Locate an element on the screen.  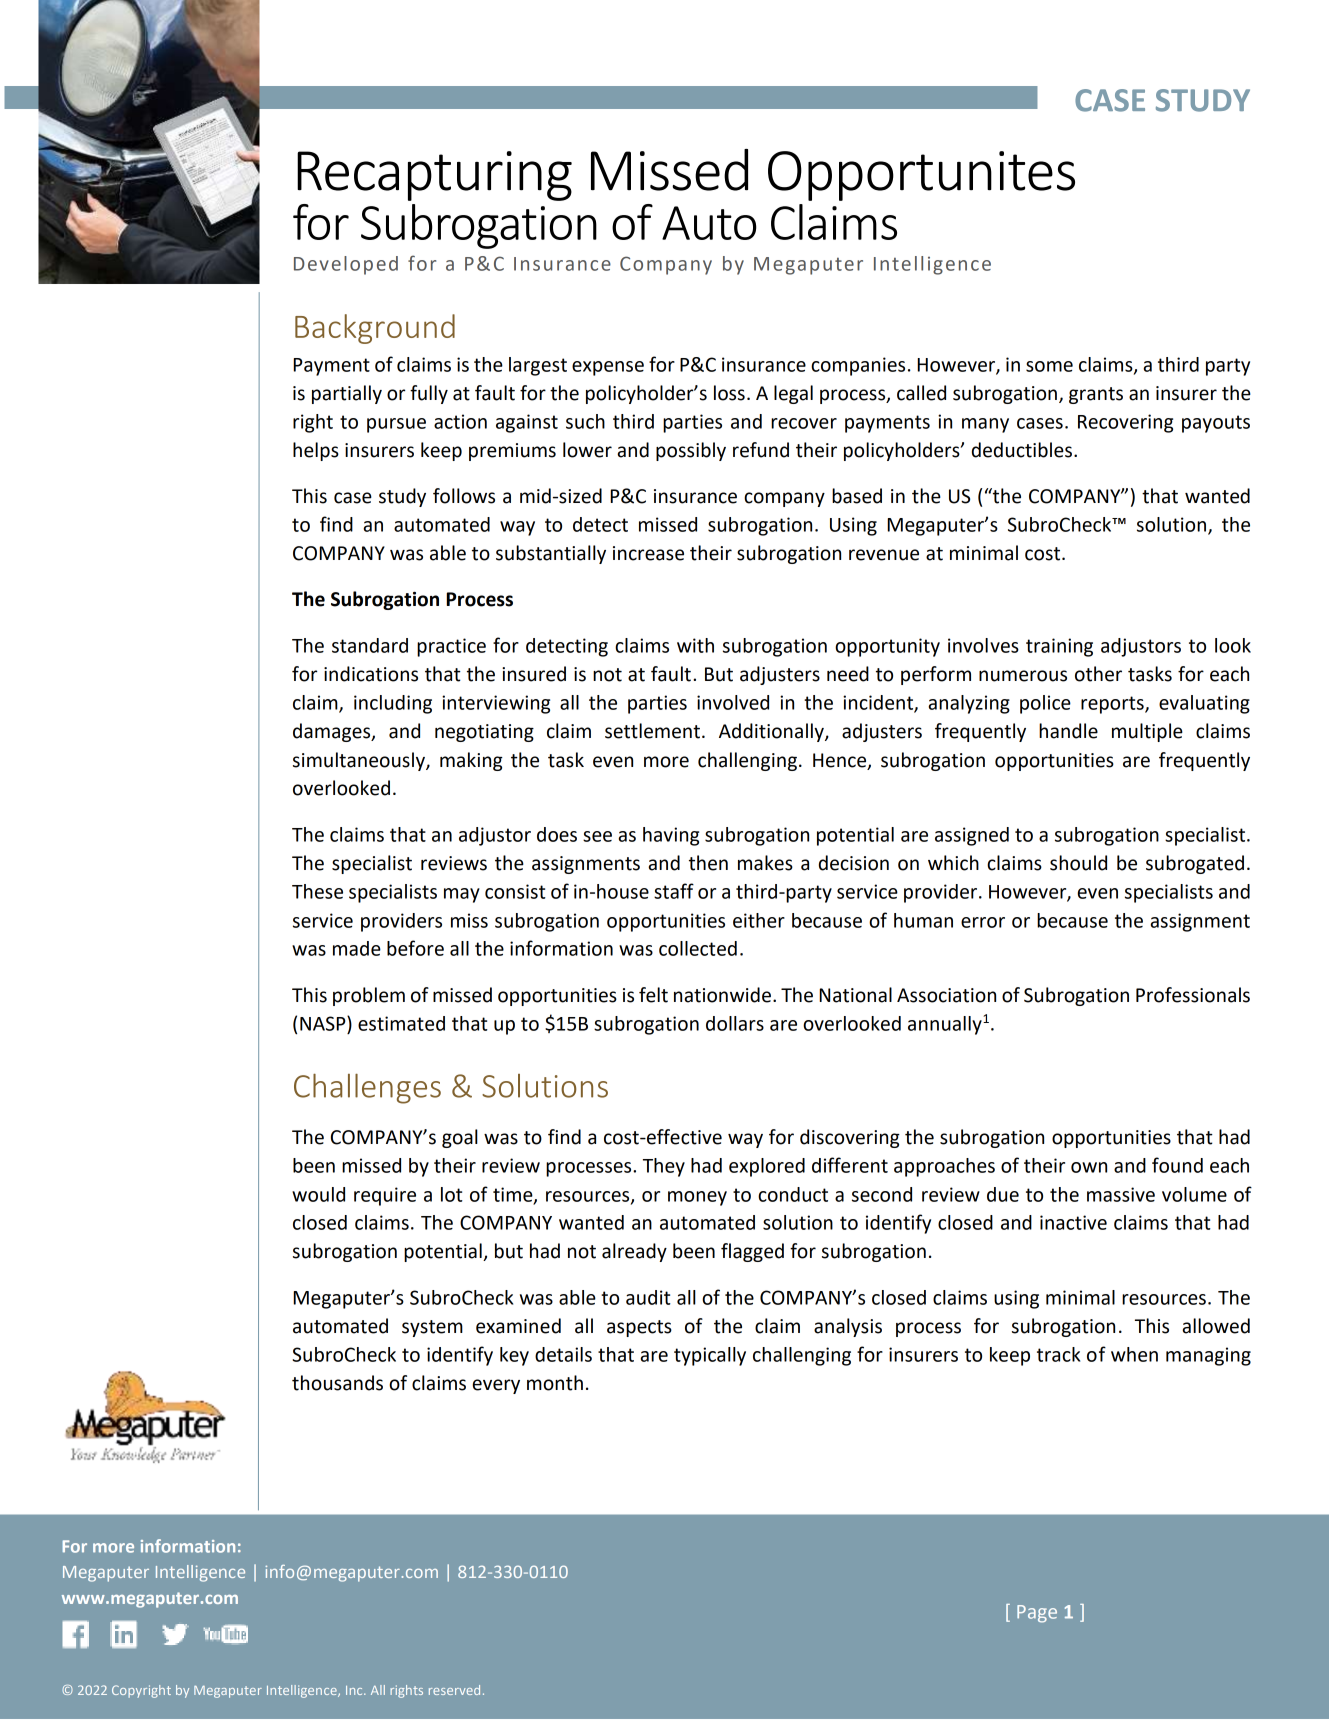
reserved is located at coordinates (454, 1690).
